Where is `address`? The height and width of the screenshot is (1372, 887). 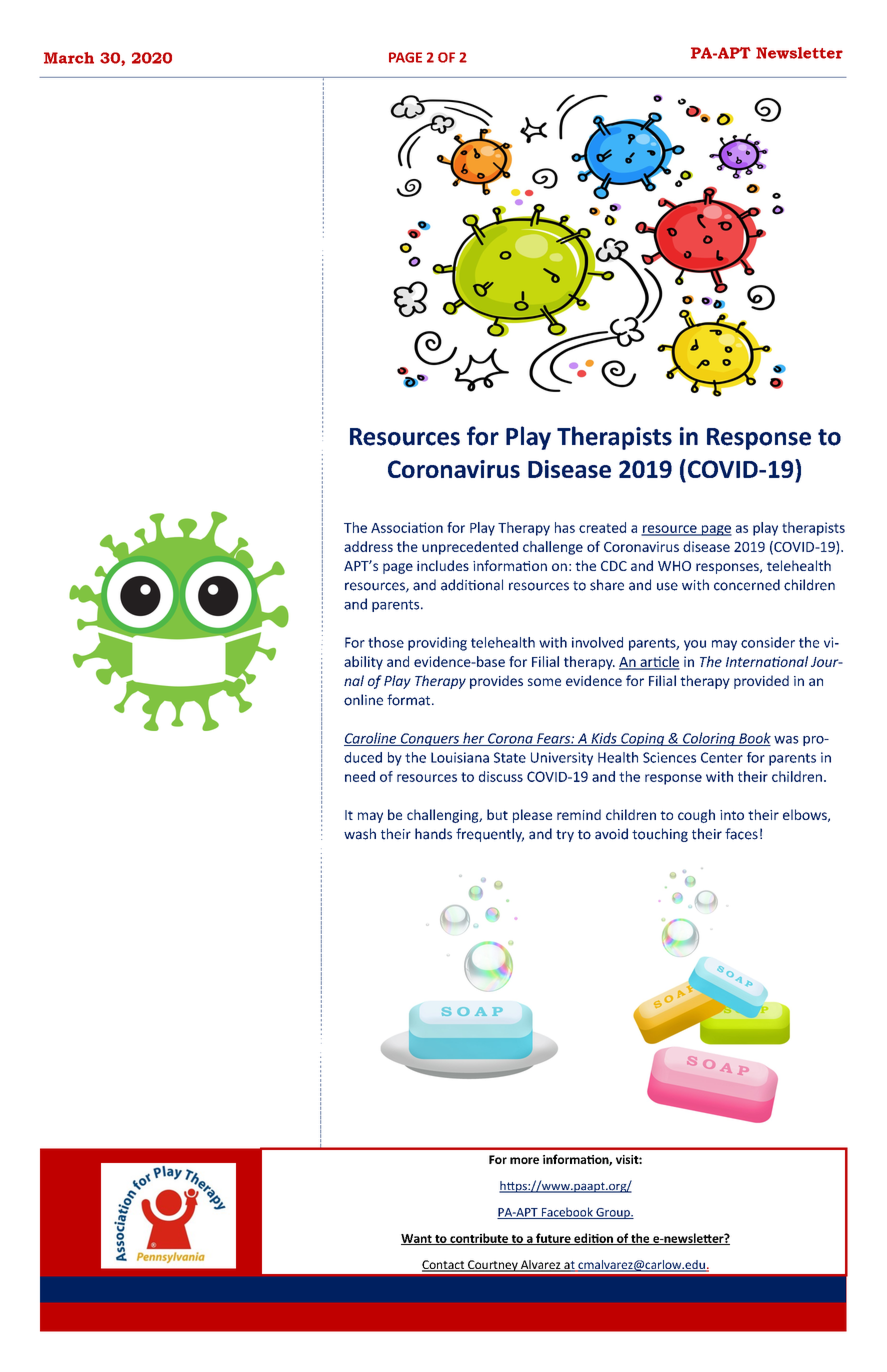
address is located at coordinates (368, 546).
